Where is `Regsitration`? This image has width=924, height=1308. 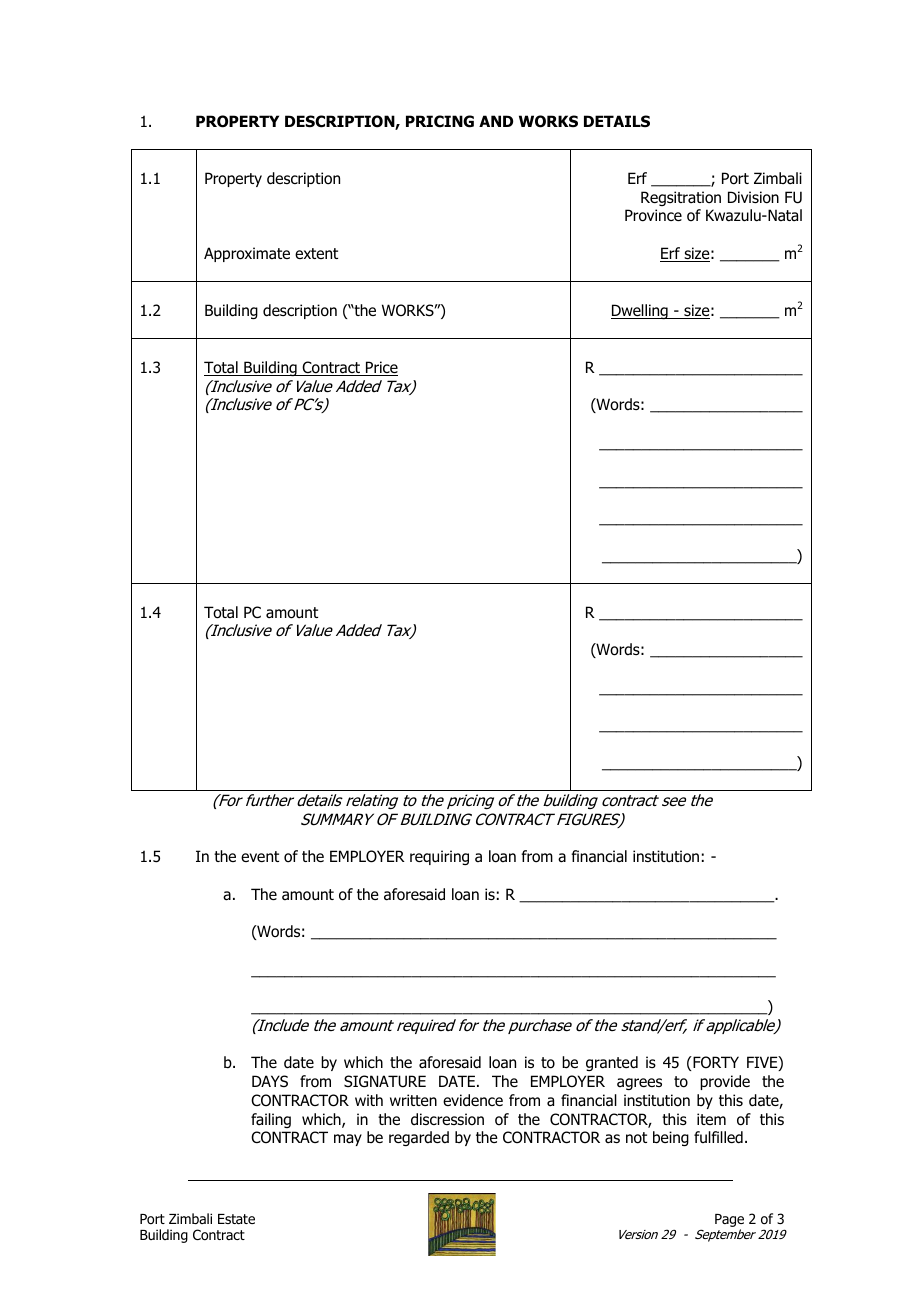
Regsitration is located at coordinates (681, 198).
